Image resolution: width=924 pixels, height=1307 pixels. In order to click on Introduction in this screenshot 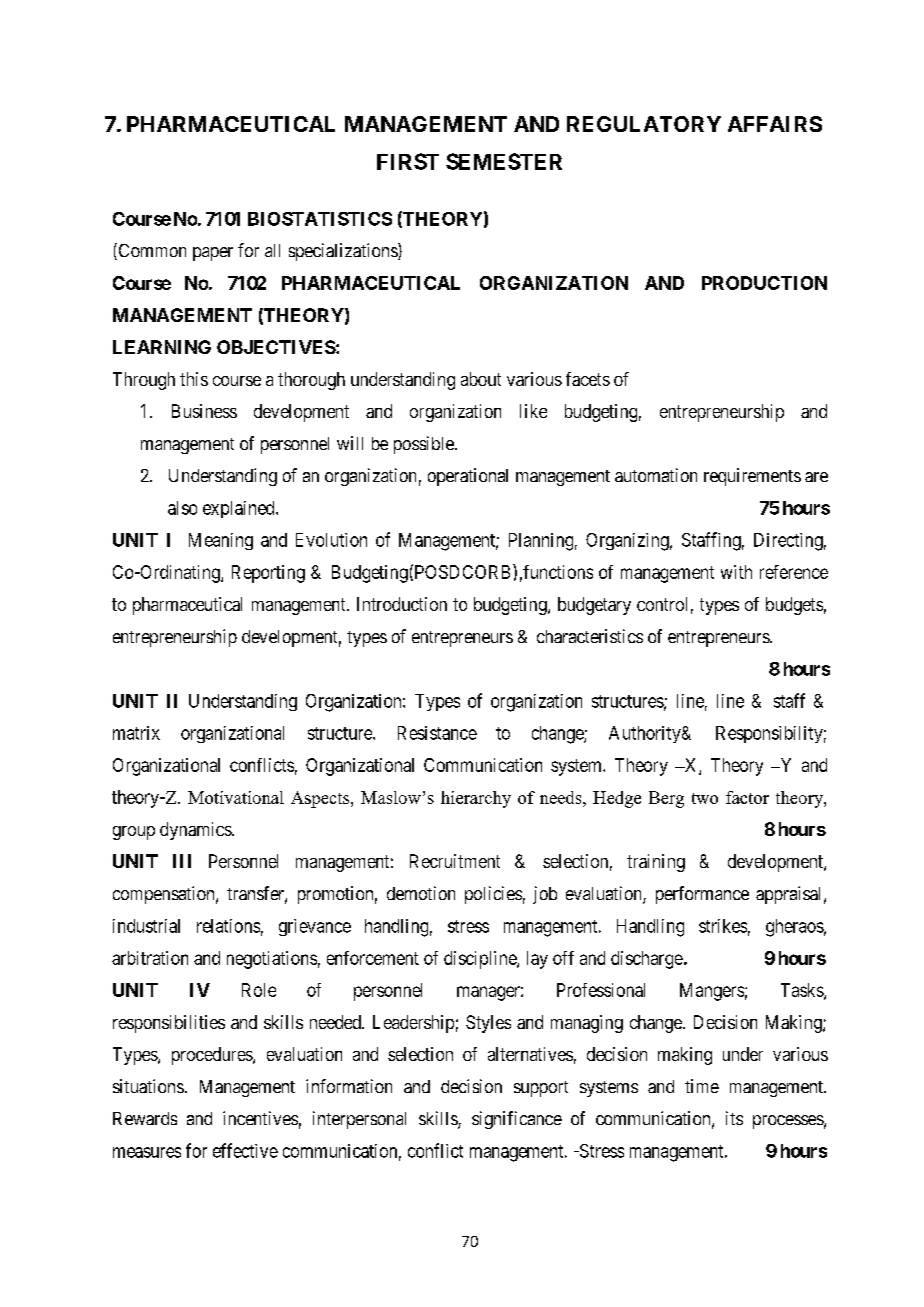, I will do `click(402, 604)`.
